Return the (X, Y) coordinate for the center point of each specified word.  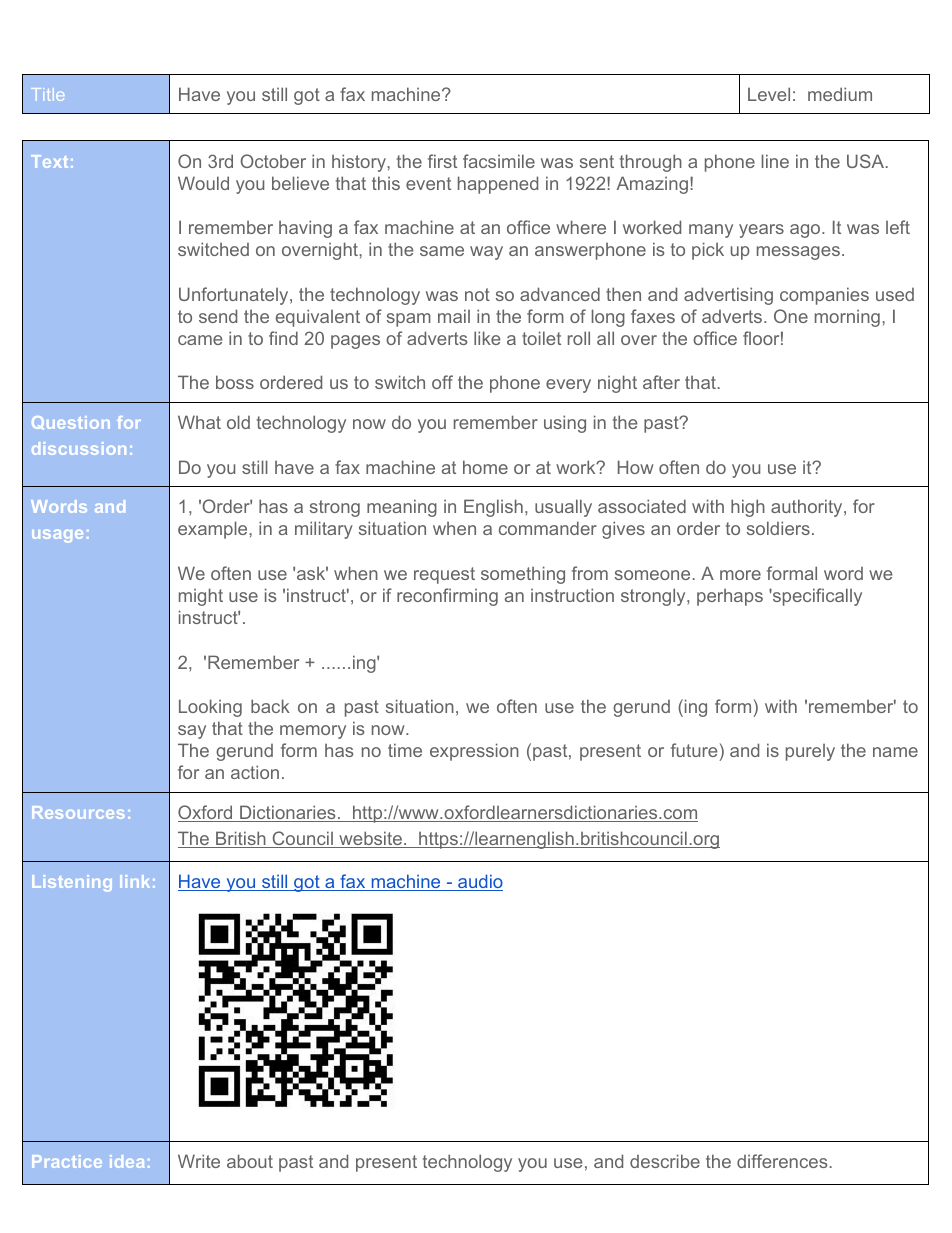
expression (474, 752)
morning (847, 318)
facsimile (499, 161)
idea (127, 1161)
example (214, 530)
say (192, 732)
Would (203, 183)
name (895, 752)
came (200, 340)
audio (479, 882)
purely (810, 752)
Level (769, 94)
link (135, 881)
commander (548, 528)
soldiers (778, 528)
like (487, 338)
